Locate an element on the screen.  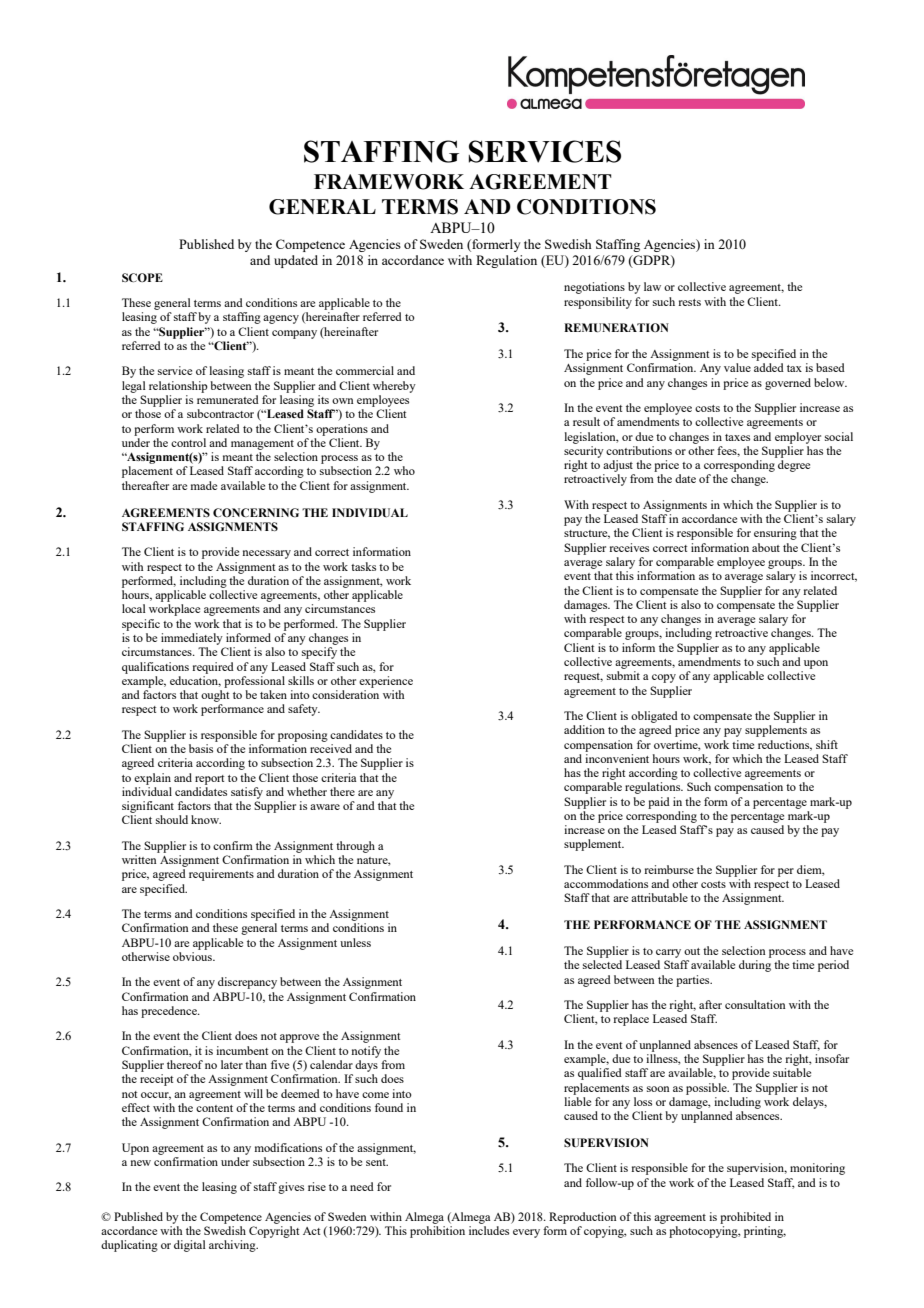
immediately is located at coordinates (192, 639).
